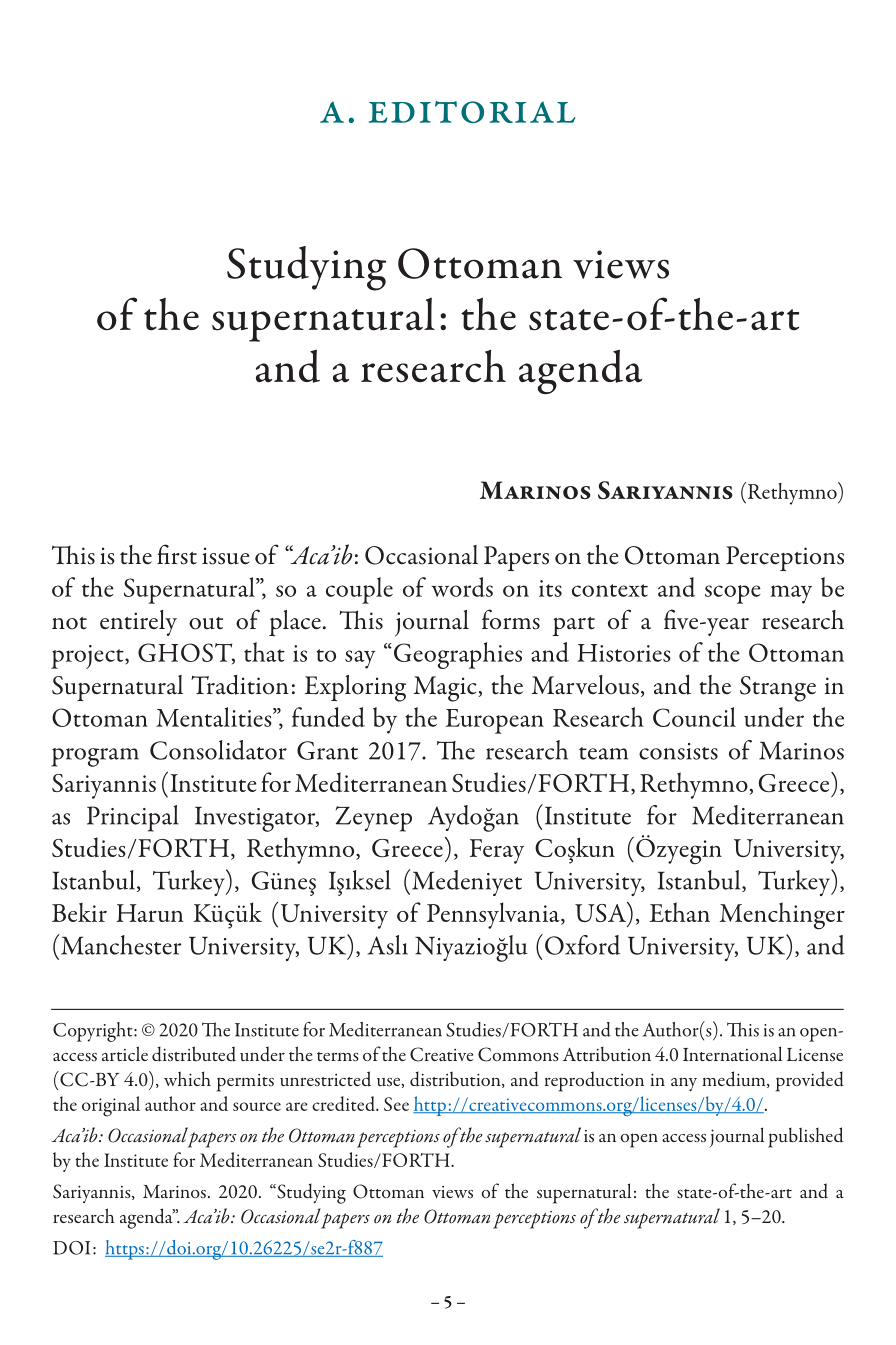  What do you see at coordinates (111, 1106) in the image?
I see `original` at bounding box center [111, 1106].
